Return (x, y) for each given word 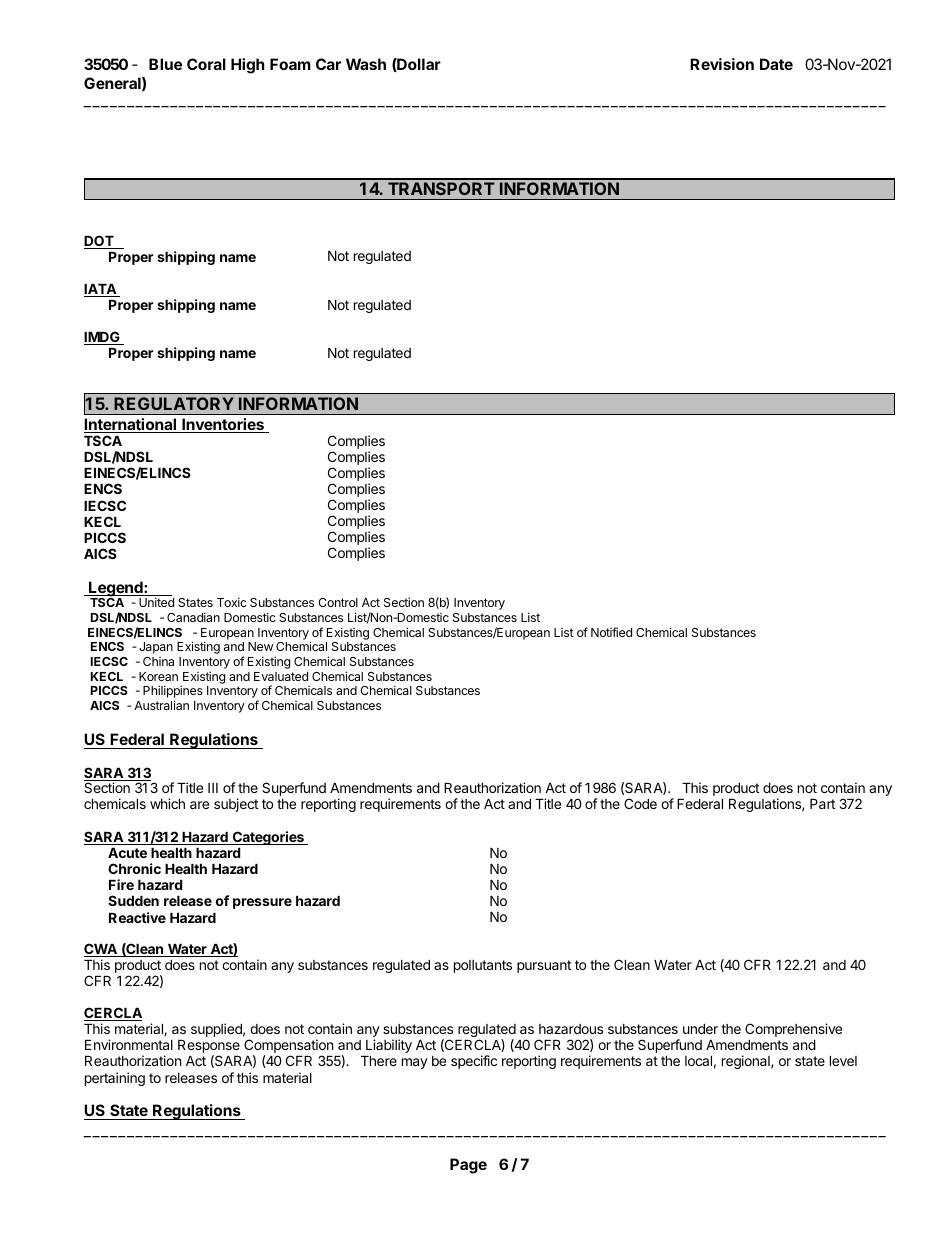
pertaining (115, 1079)
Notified (611, 632)
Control (338, 602)
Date (776, 64)
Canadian (193, 617)
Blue (165, 64)
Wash (366, 64)
